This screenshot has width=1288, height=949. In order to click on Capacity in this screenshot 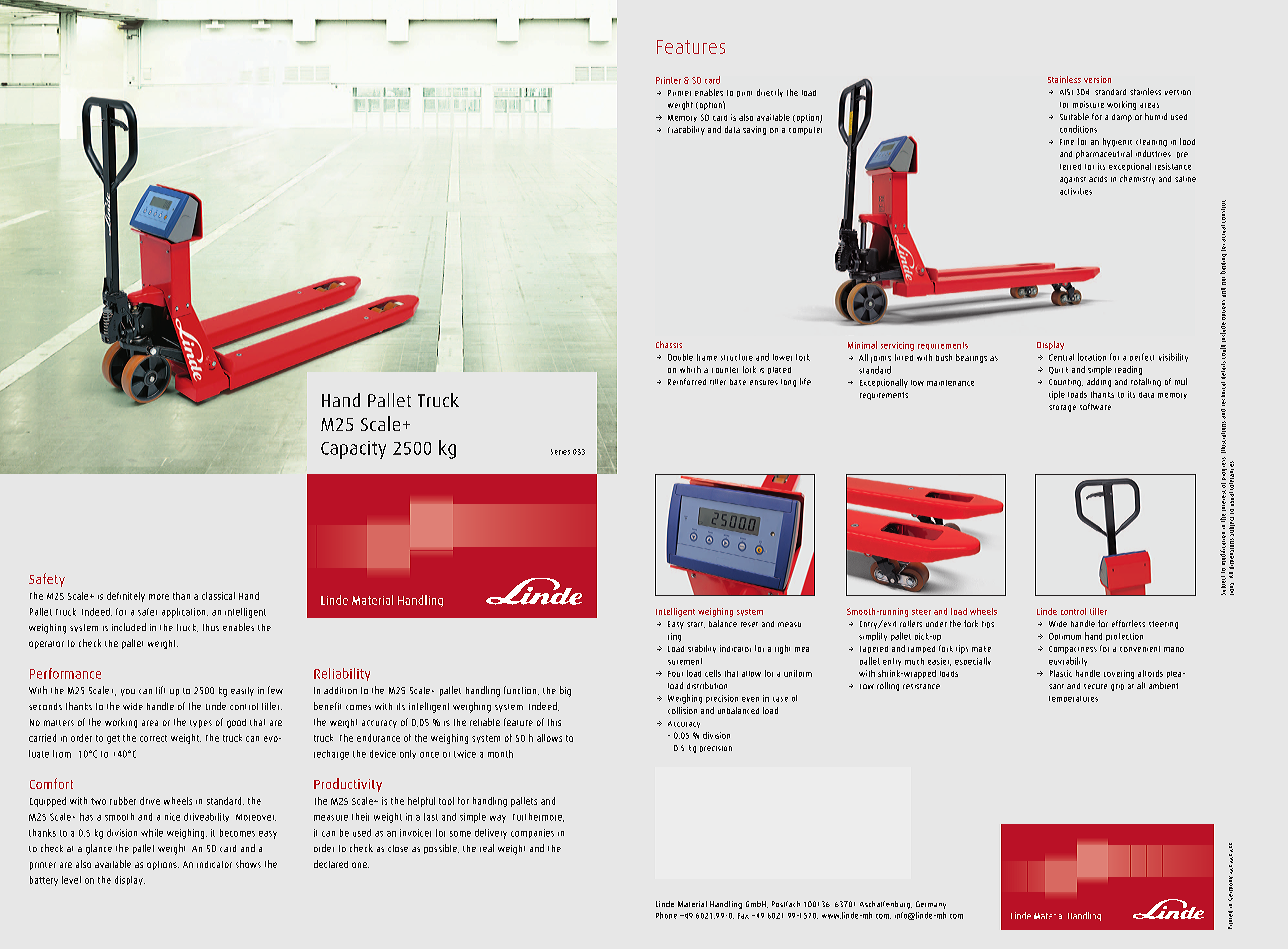, I will do `click(353, 450)`.
